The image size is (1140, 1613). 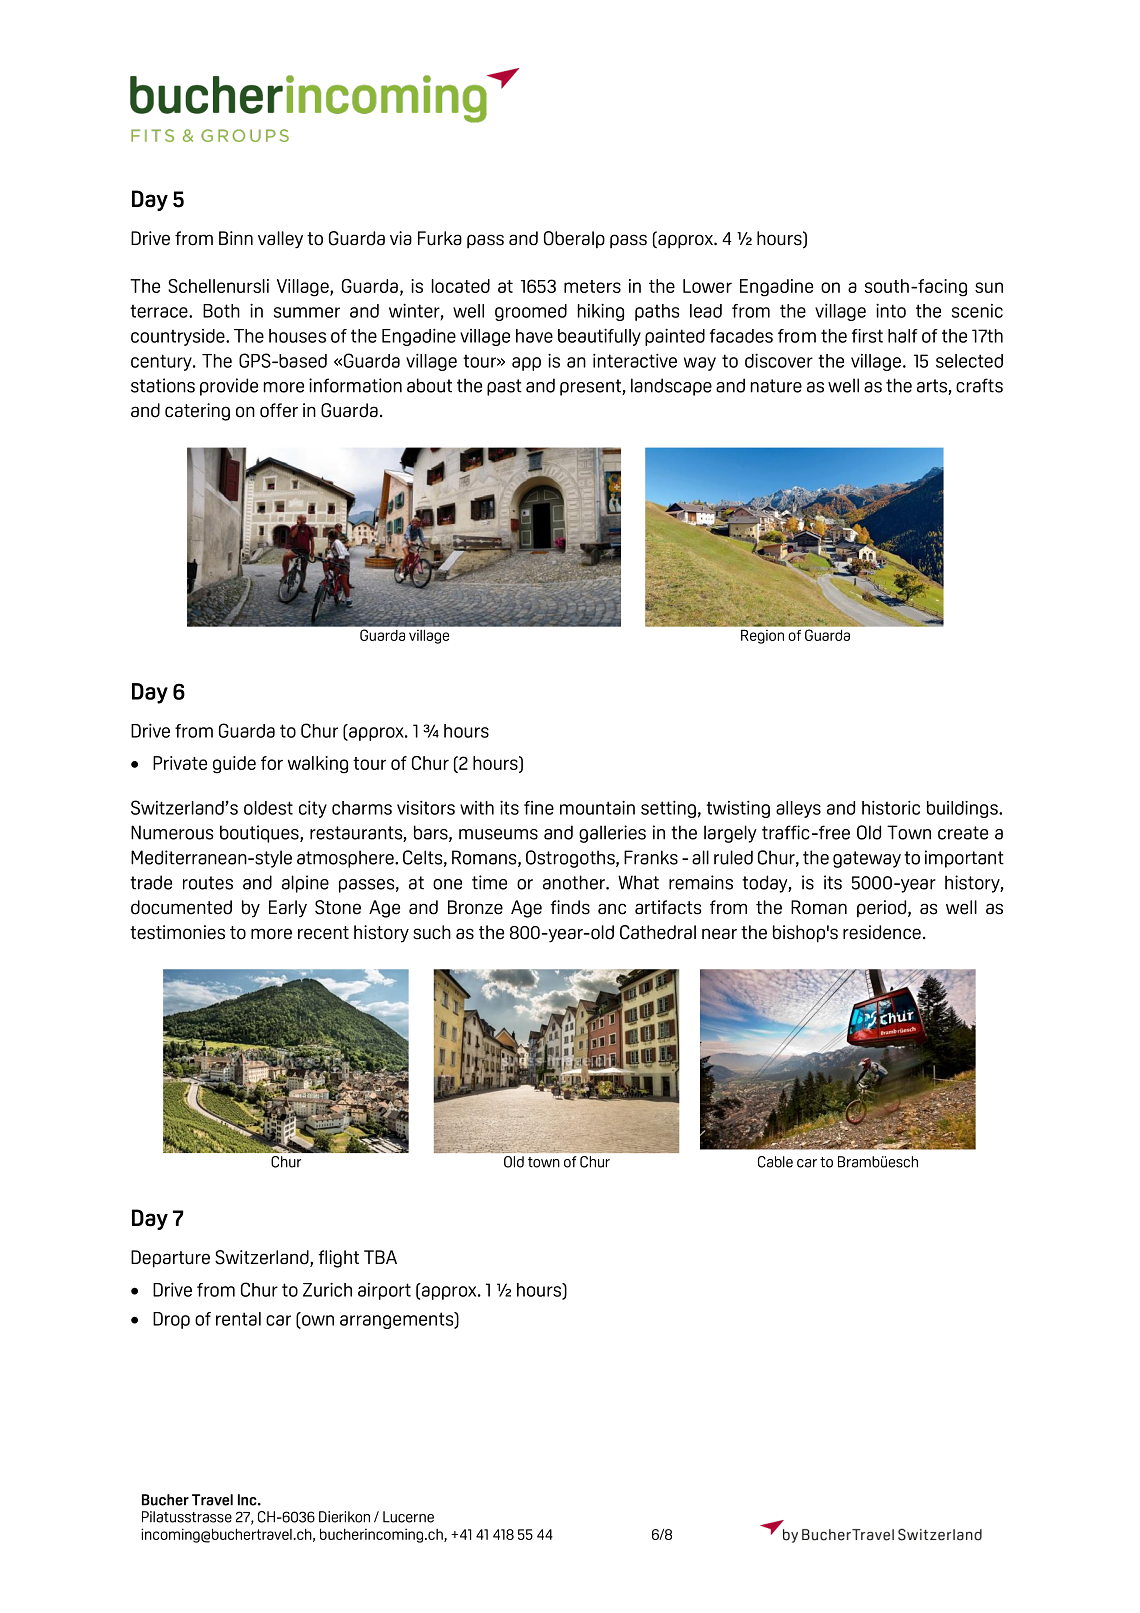 I want to click on airport, so click(x=384, y=1291).
